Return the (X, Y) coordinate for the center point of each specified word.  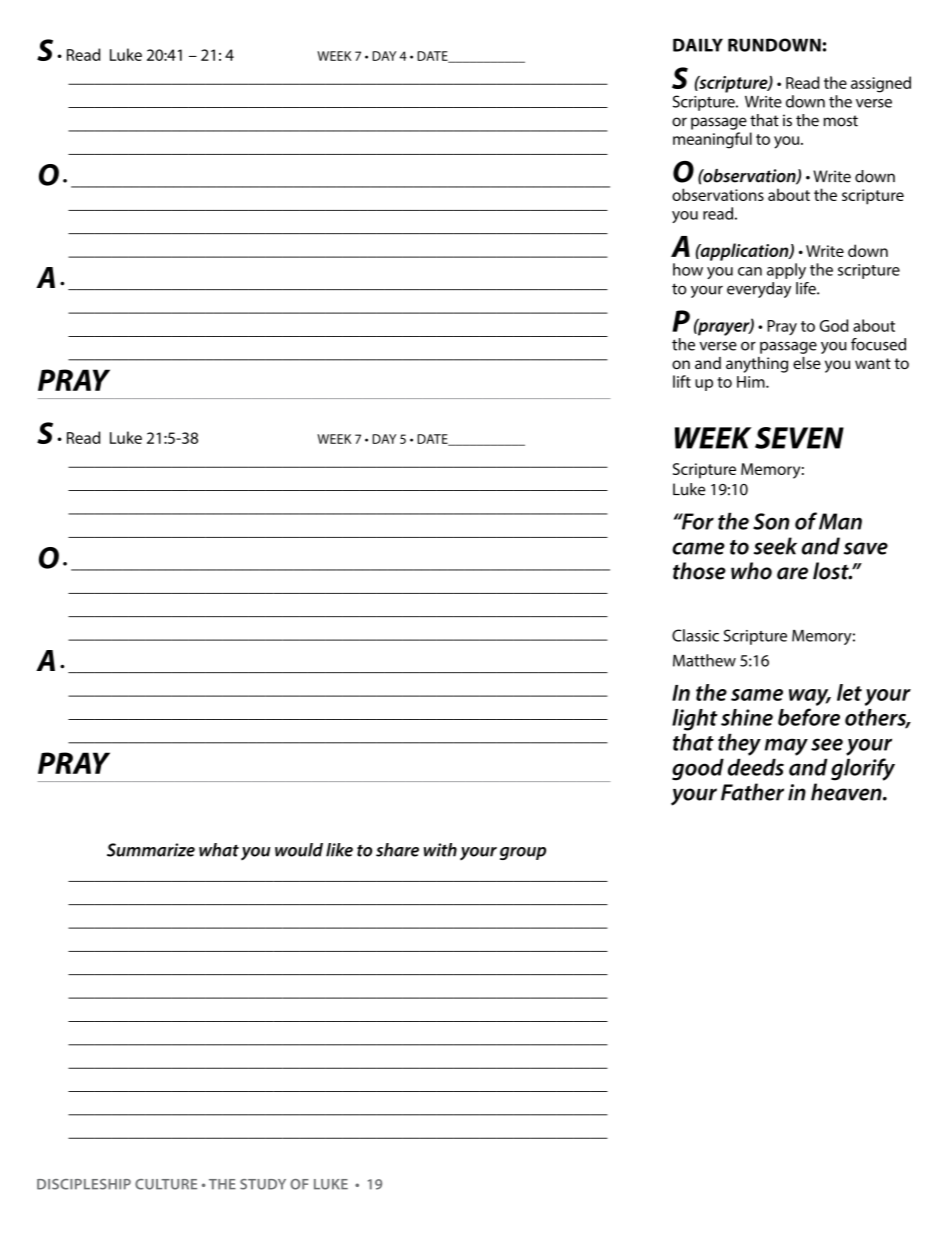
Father (752, 792)
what (219, 850)
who (751, 571)
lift (682, 381)
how (688, 269)
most (841, 121)
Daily (698, 45)
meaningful (712, 140)
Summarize (151, 850)
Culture (166, 1184)
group (523, 853)
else (807, 363)
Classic (695, 635)
